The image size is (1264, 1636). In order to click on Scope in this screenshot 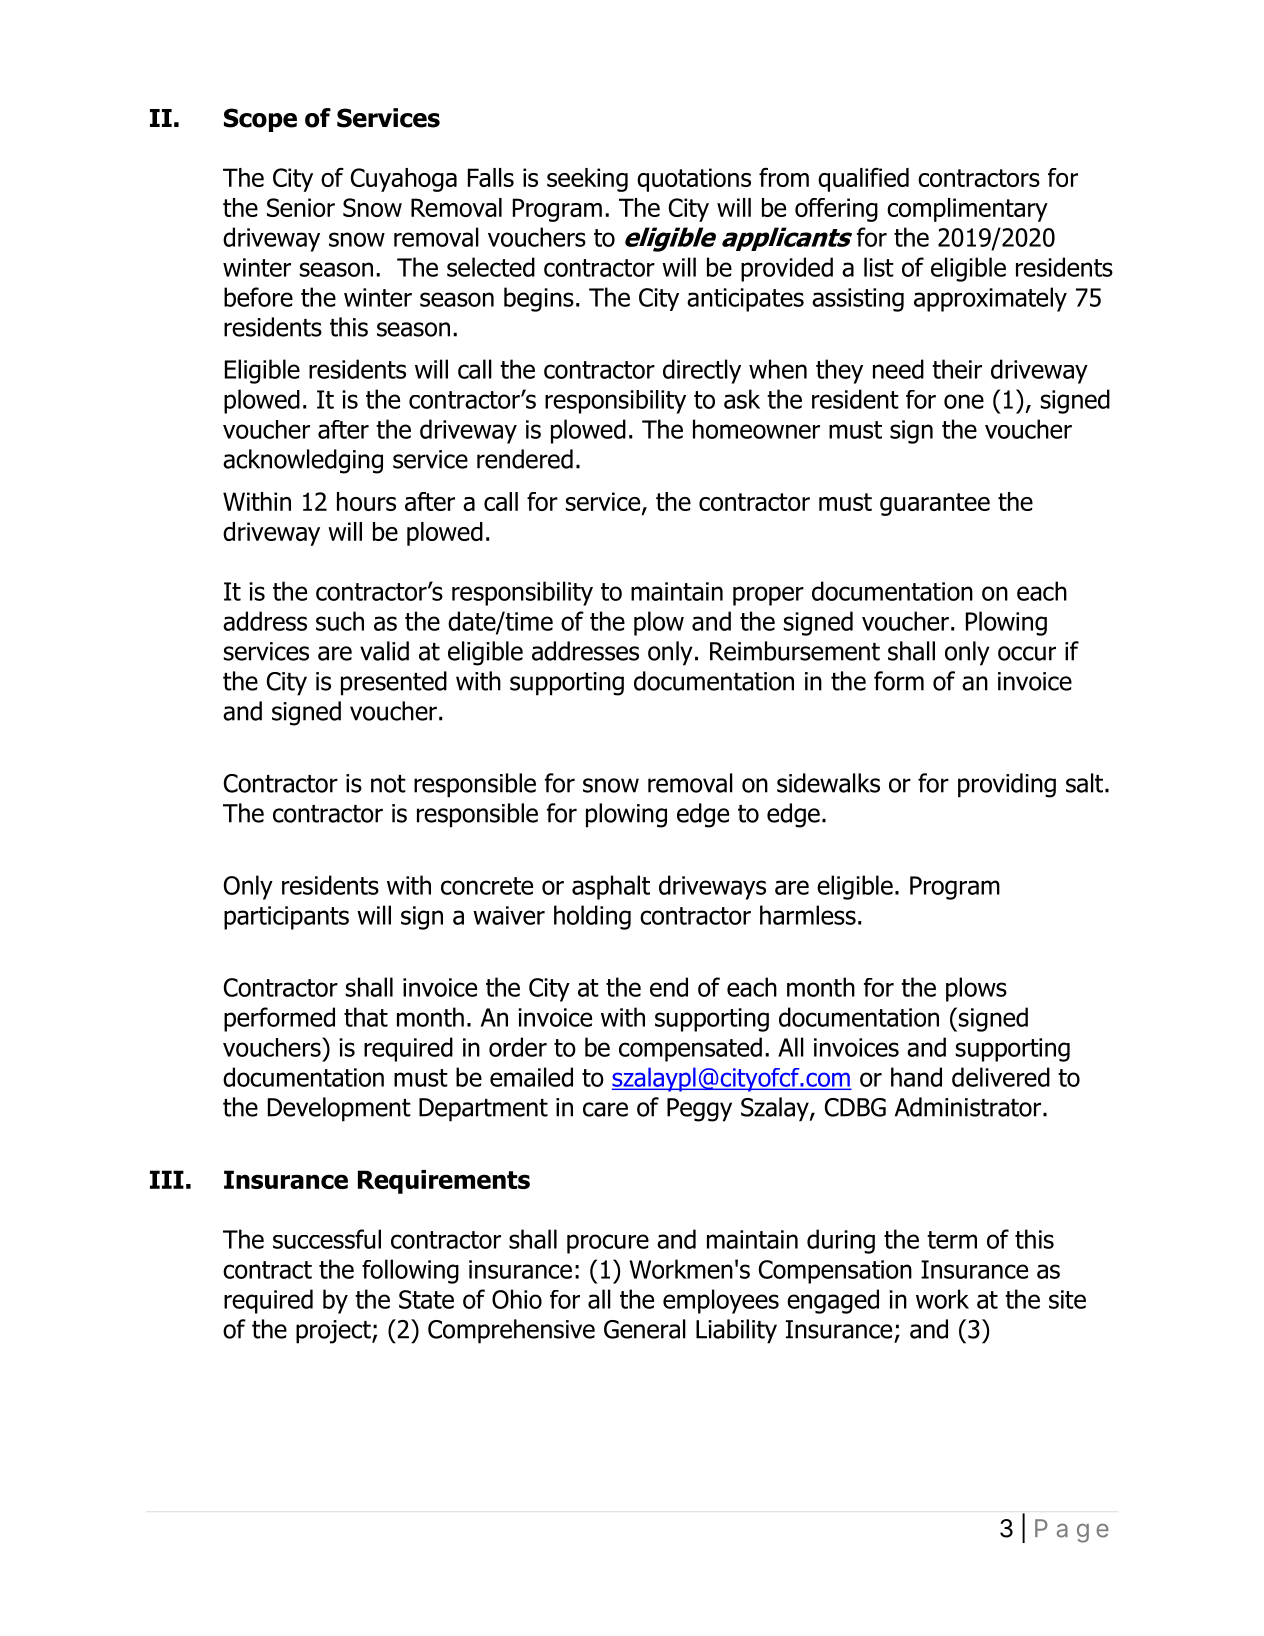, I will do `click(260, 120)`.
